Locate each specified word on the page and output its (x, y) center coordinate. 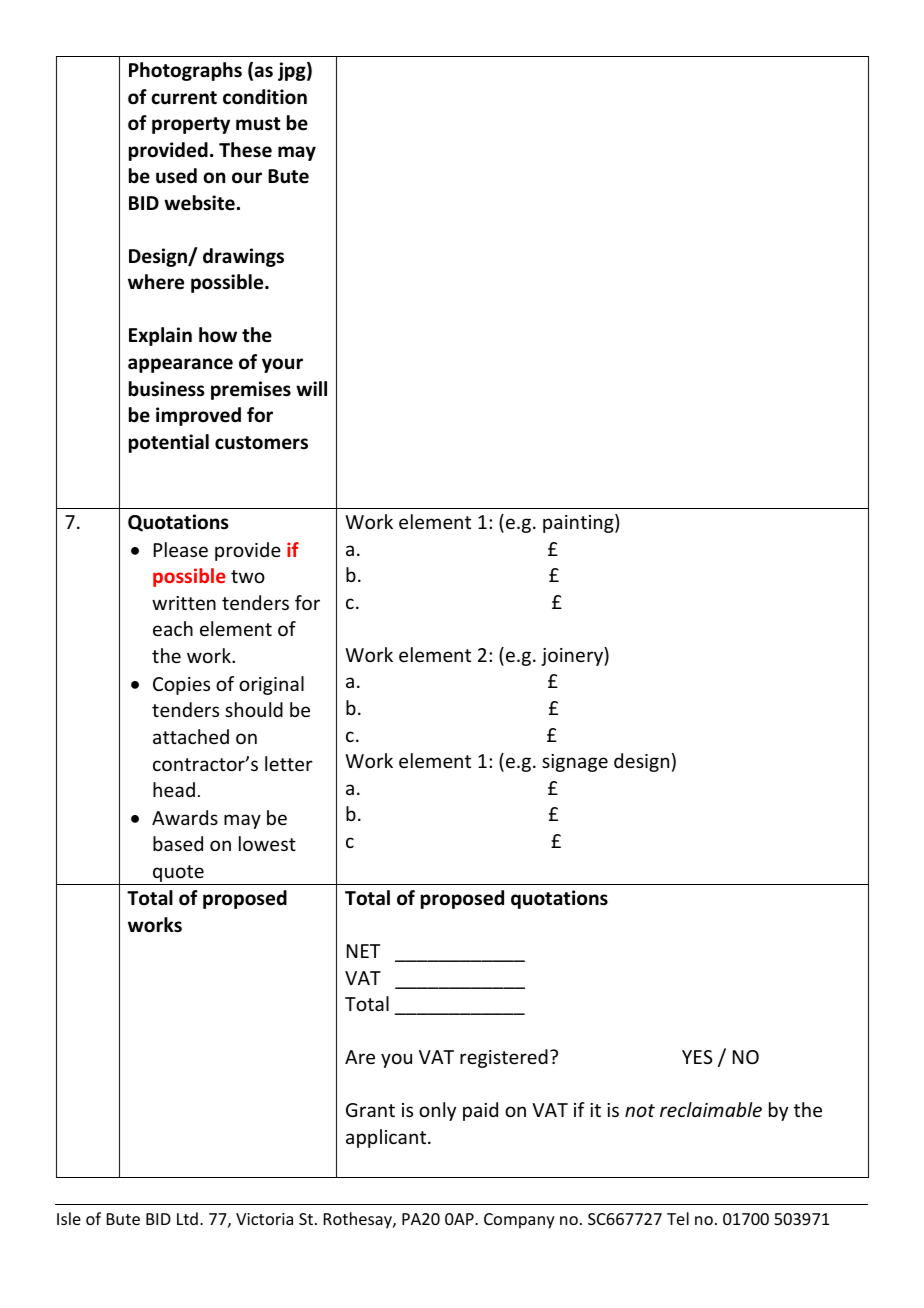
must (258, 124)
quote (178, 875)
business (167, 389)
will (311, 388)
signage (575, 763)
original (271, 685)
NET (363, 951)
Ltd (187, 1218)
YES (697, 1057)
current (184, 98)
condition (265, 97)
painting (579, 523)
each (173, 628)
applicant (387, 1138)
